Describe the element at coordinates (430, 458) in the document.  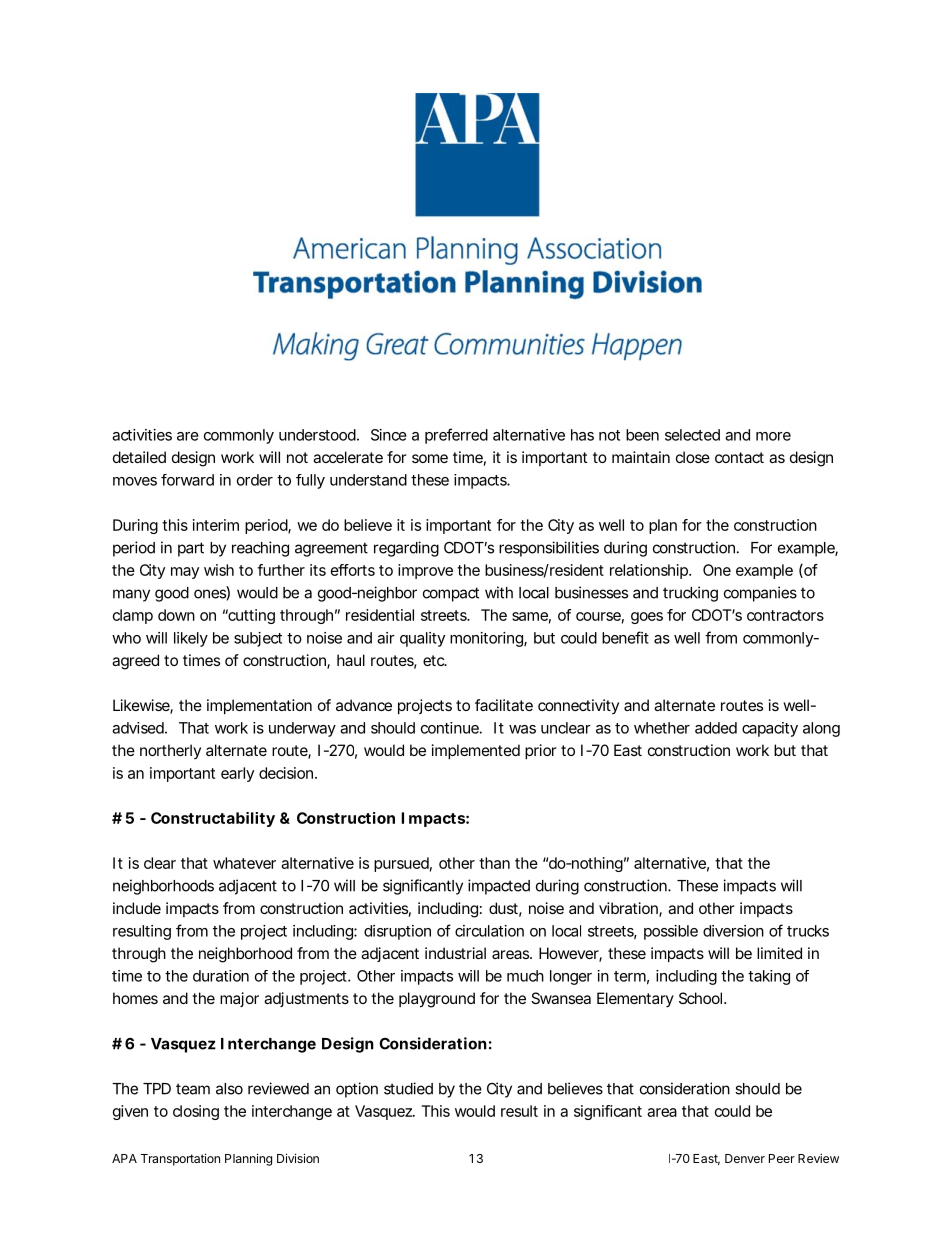
I see `some` at that location.
